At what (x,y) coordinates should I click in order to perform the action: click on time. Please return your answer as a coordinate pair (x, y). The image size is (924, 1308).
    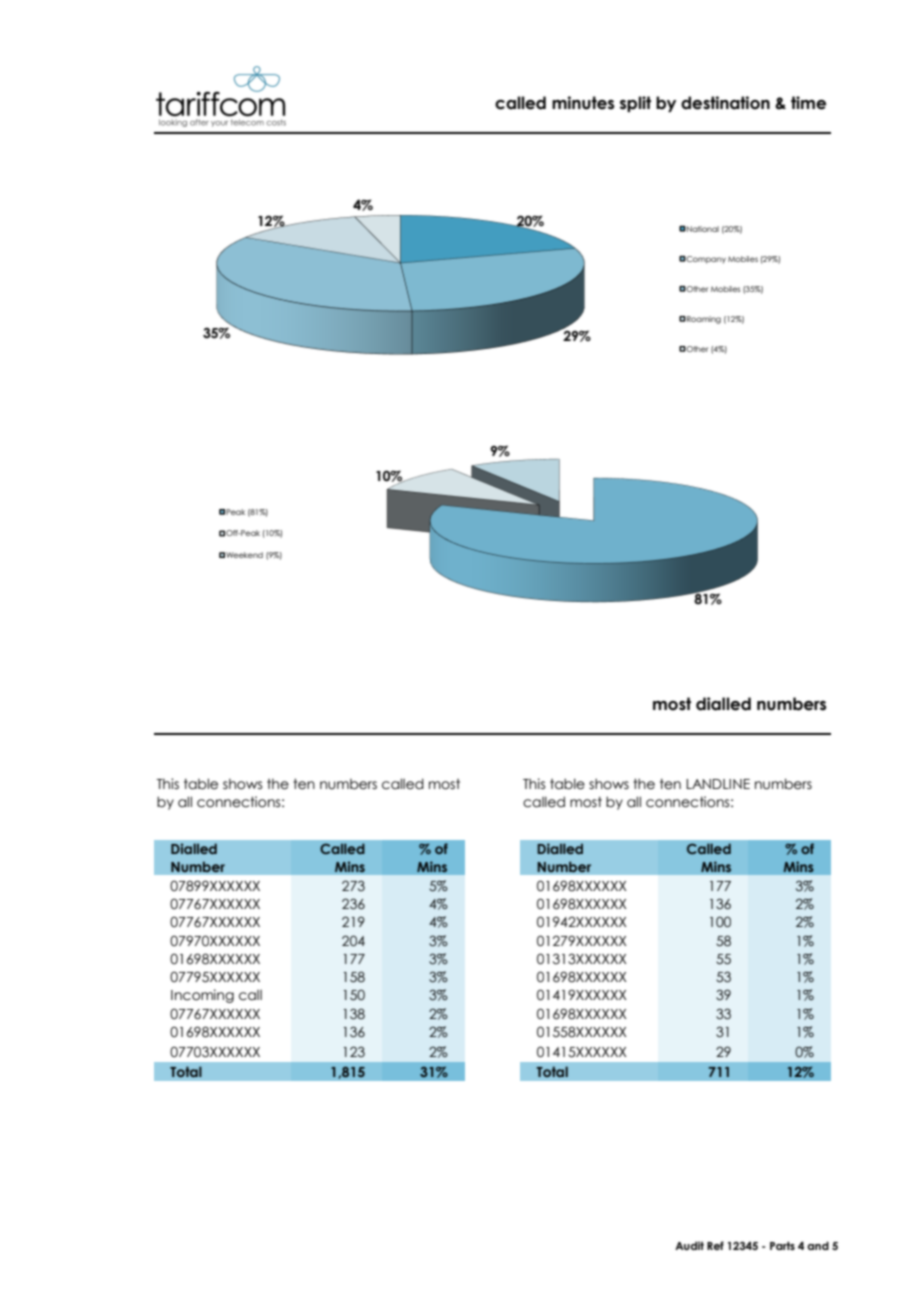
    Looking at the image, I should click on (808, 103).
